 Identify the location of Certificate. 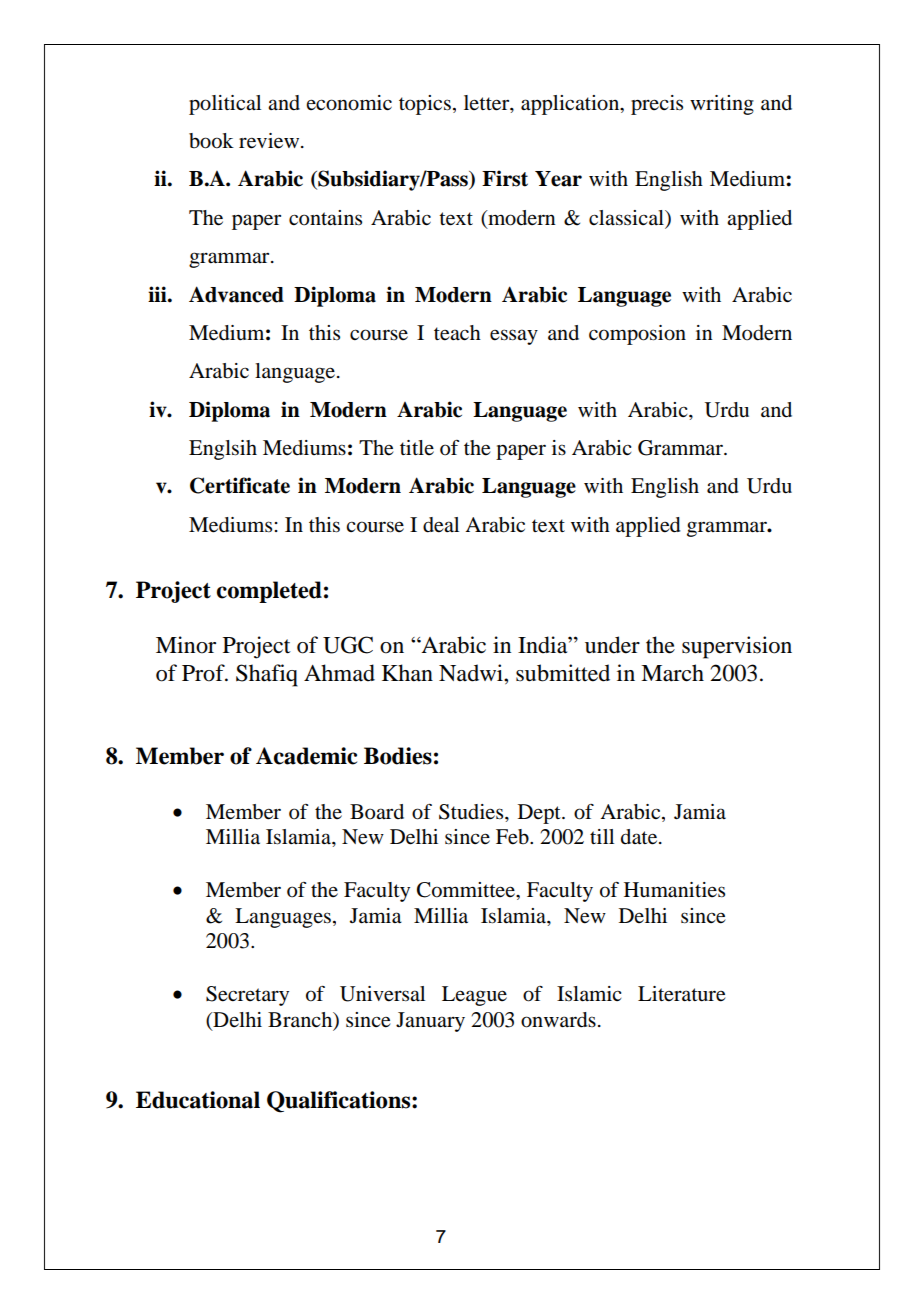
(240, 485).
